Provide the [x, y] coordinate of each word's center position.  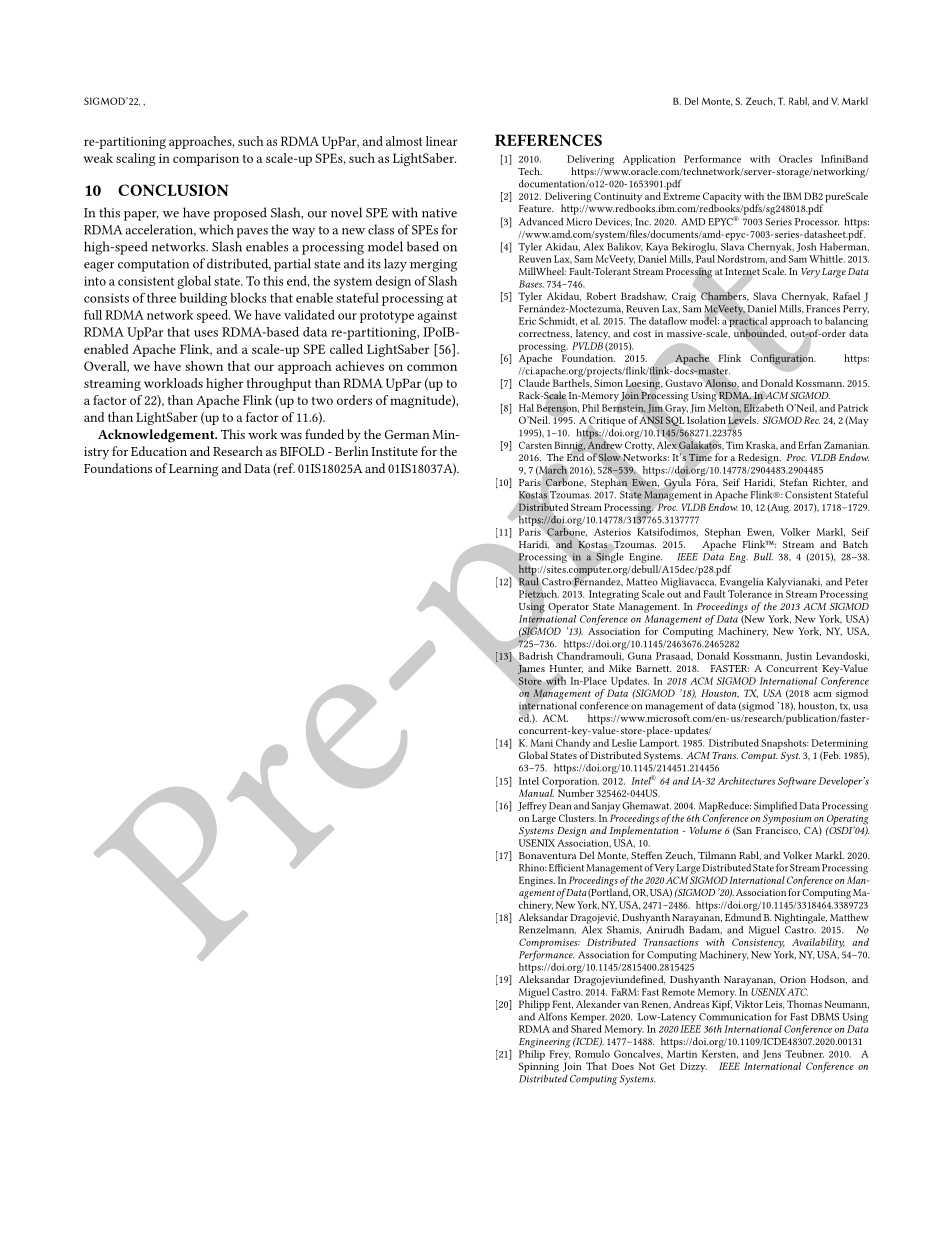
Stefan [794, 482]
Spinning [539, 1068]
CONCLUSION [173, 190]
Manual [536, 793]
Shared [586, 1029]
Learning [193, 470]
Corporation [570, 782]
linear [442, 141]
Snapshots [785, 744]
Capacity [722, 198]
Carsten [535, 445]
